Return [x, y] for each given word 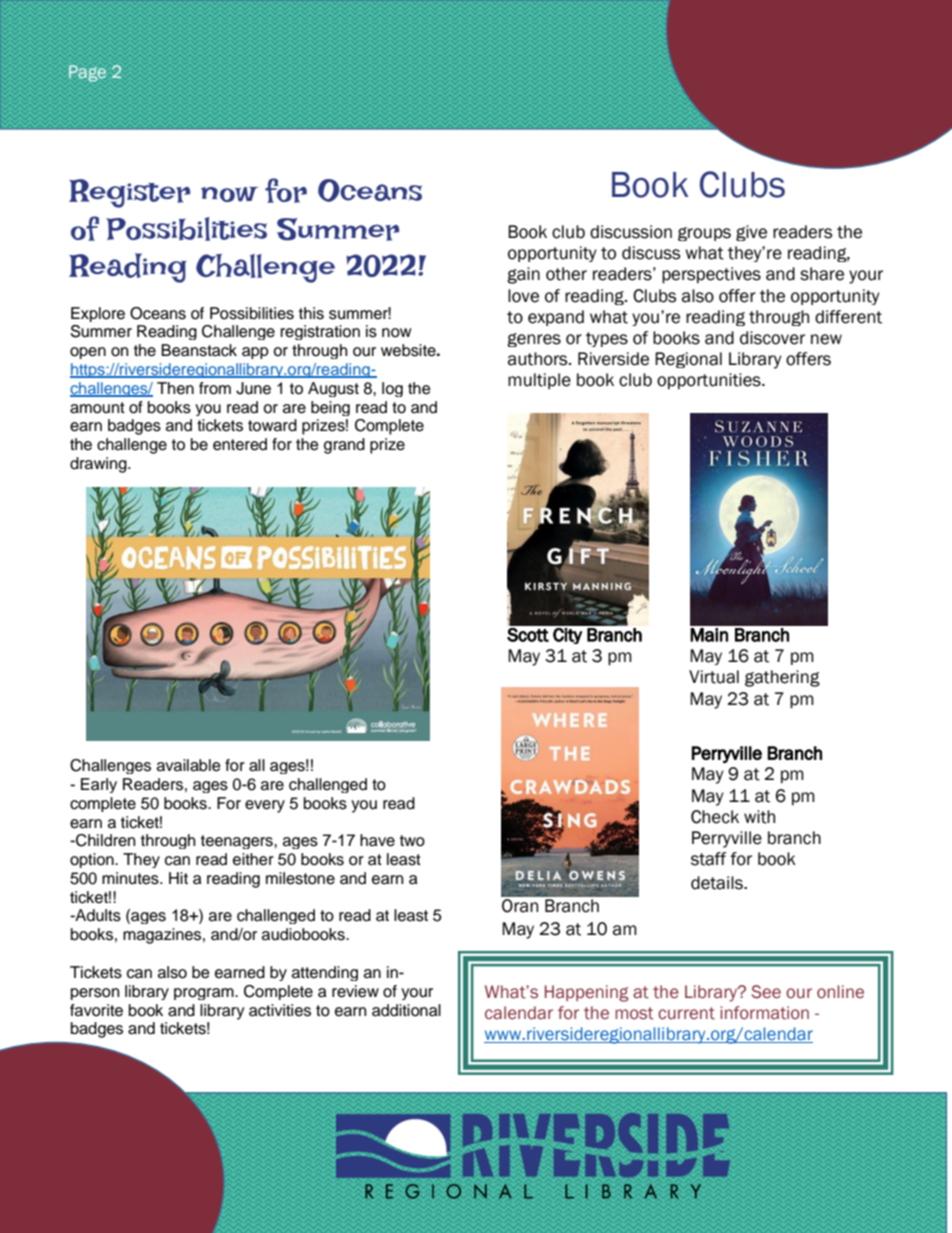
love [523, 296]
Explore [98, 314]
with [759, 817]
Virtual [714, 677]
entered [240, 444]
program [205, 994]
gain [523, 275]
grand [344, 446]
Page [87, 73]
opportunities [710, 381]
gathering [782, 678]
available [189, 765]
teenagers [238, 842]
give [751, 233]
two [412, 841]
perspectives [711, 275]
